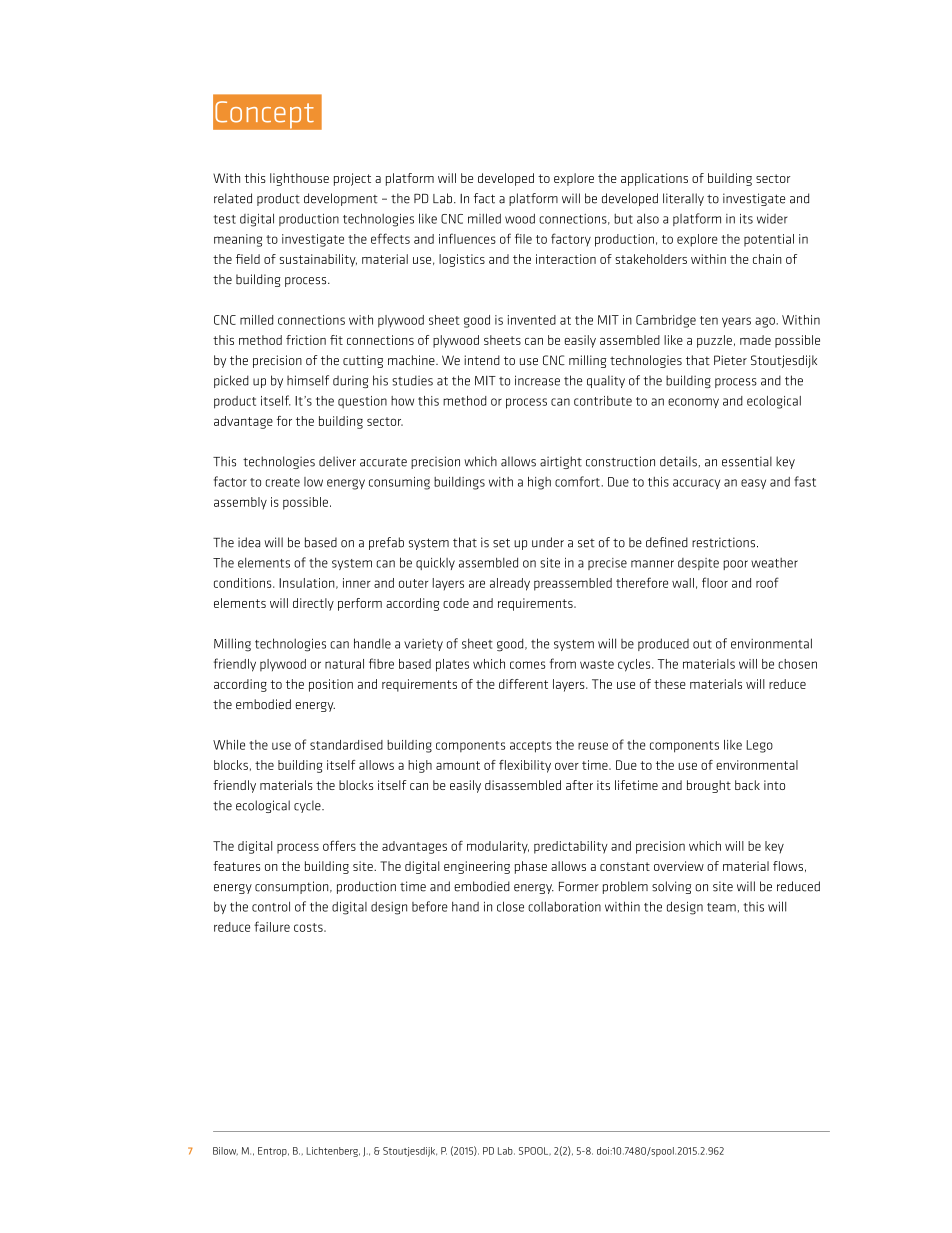  Describe the element at coordinates (548, 542) in the screenshot. I see `under` at that location.
